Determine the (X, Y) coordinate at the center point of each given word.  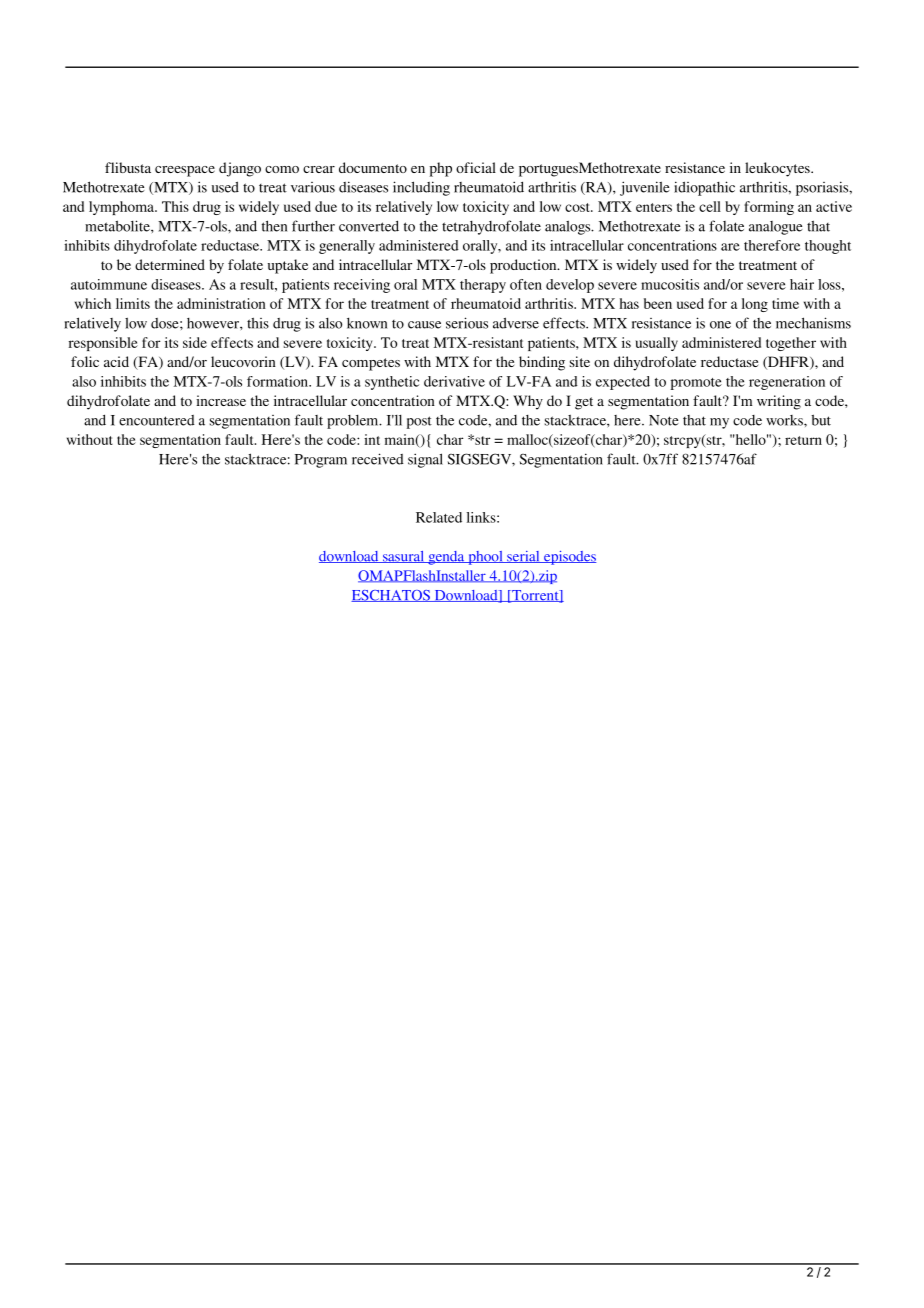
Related (439, 517)
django (240, 169)
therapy (483, 286)
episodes (569, 558)
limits (133, 303)
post (419, 422)
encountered (157, 420)
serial (523, 557)
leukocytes (778, 169)
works (785, 420)
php (441, 169)
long (755, 305)
